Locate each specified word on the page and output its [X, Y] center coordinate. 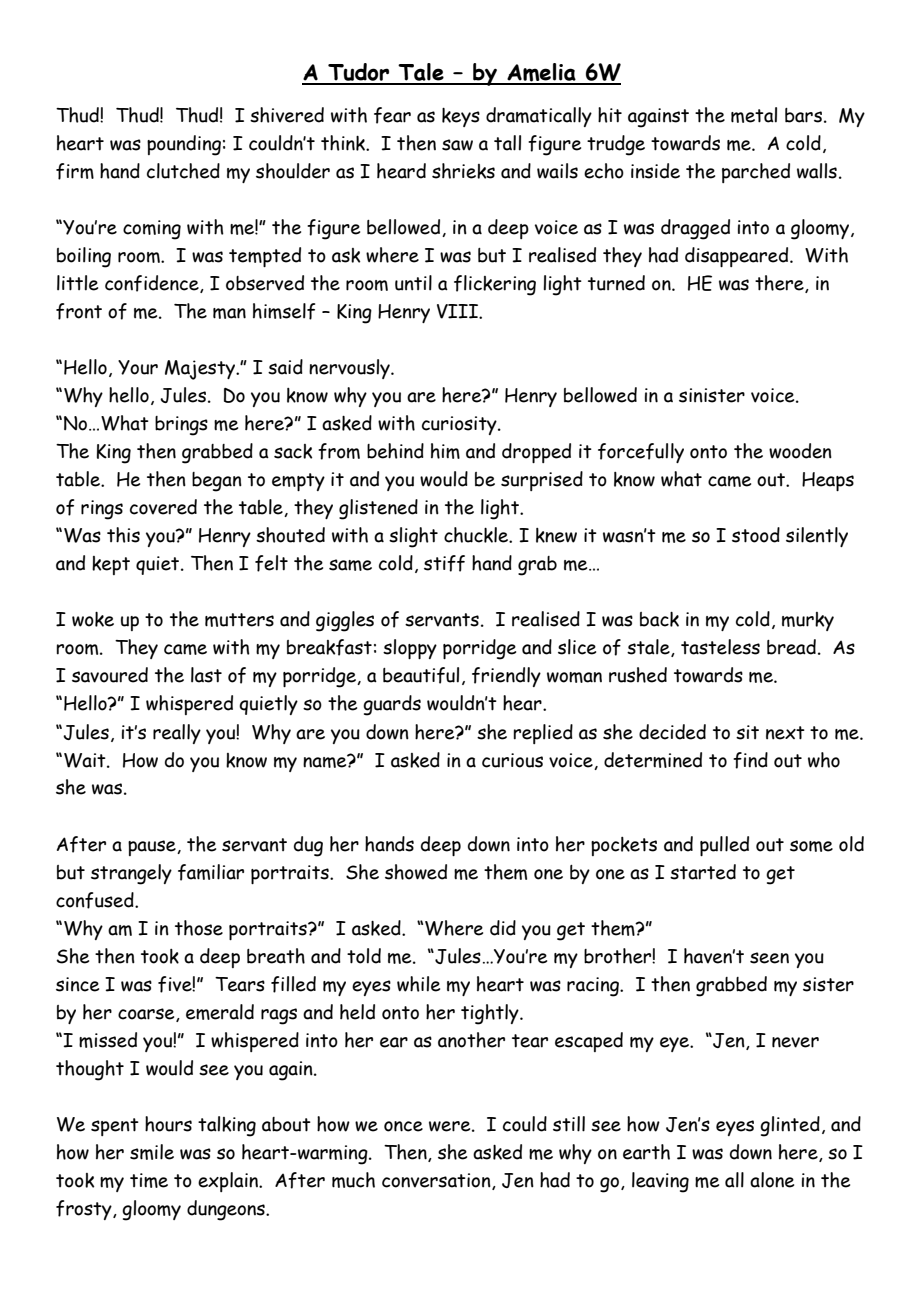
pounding [184, 145]
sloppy [410, 649]
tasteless [720, 647]
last [206, 675]
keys [461, 117]
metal [754, 115]
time [149, 1180]
